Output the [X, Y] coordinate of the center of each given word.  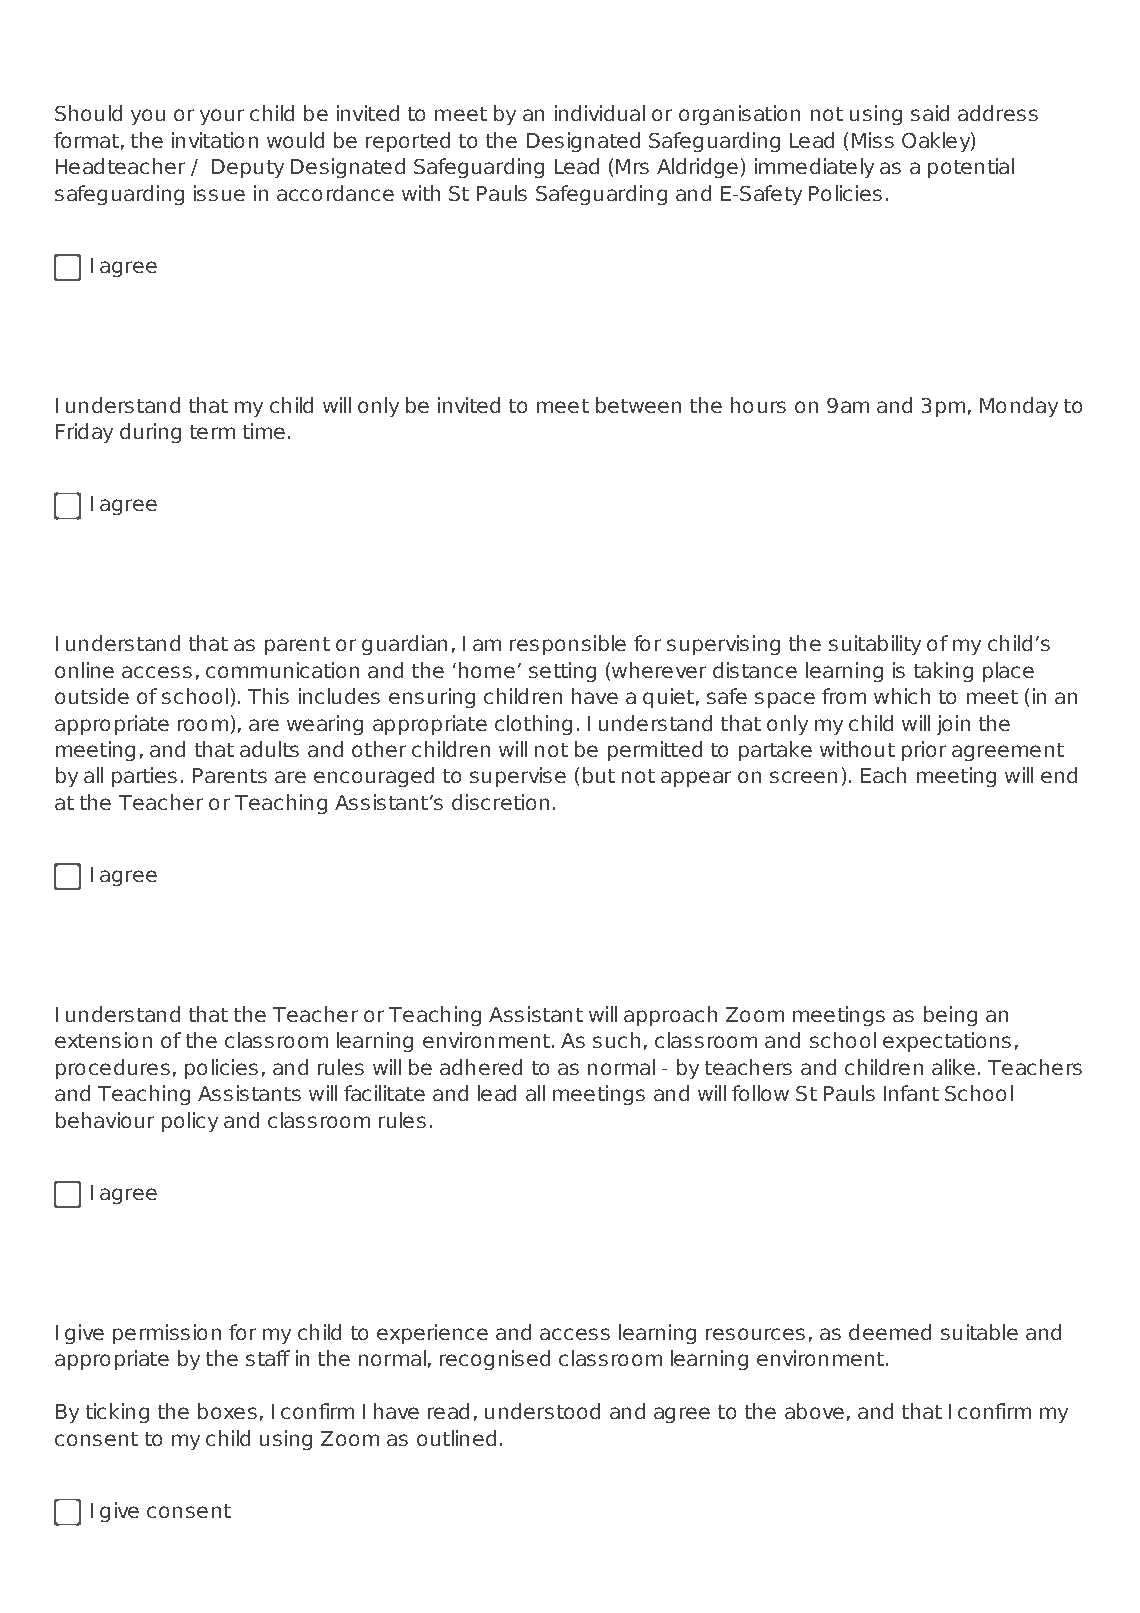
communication [282, 670]
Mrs [632, 166]
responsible [568, 645]
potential [971, 168]
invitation [215, 140]
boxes [227, 1411]
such [616, 1040]
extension [103, 1040]
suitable [979, 1332]
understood [542, 1411]
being [950, 1016]
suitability [875, 645]
